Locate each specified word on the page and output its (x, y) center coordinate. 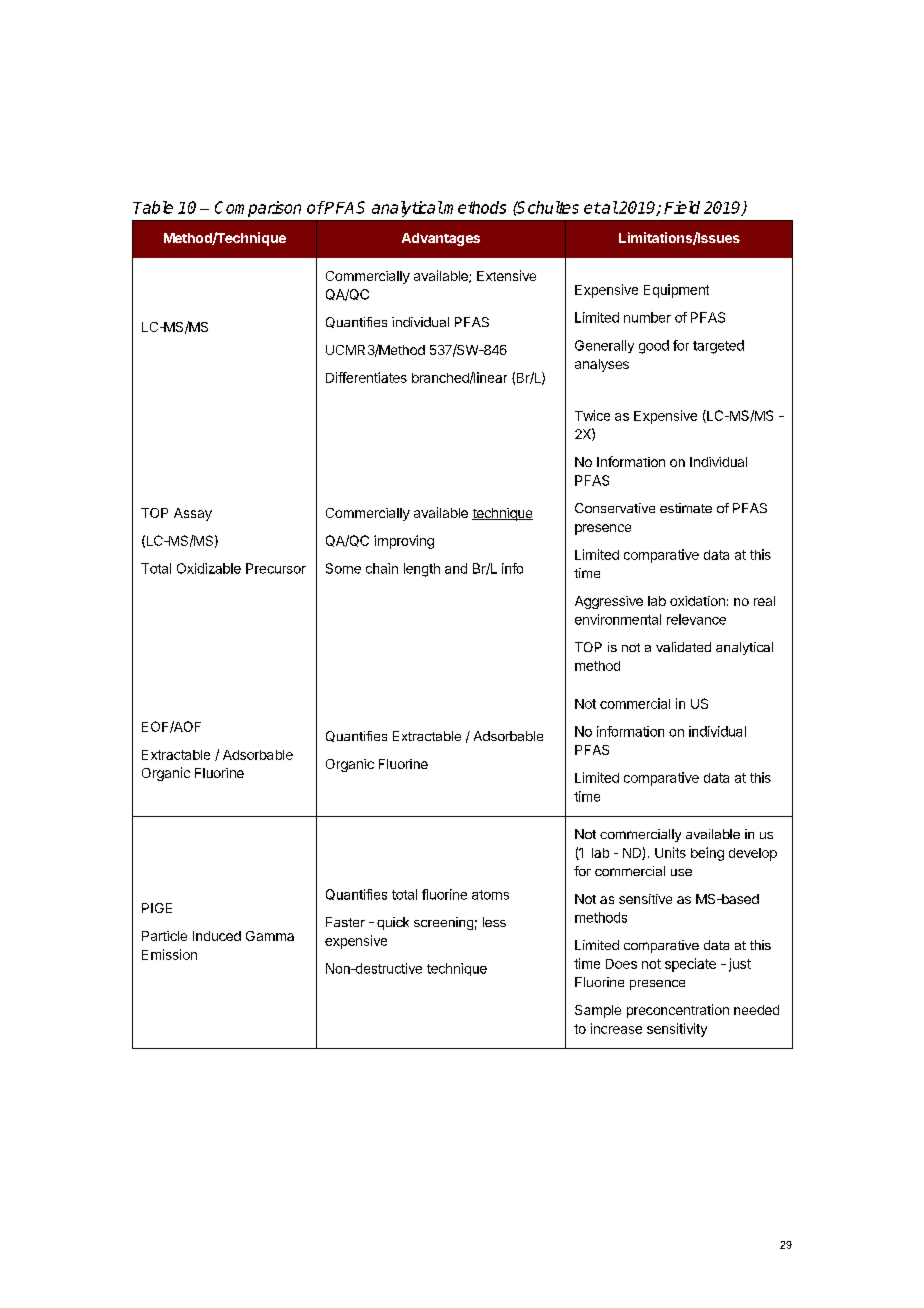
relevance (696, 619)
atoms (490, 895)
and (456, 568)
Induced (217, 936)
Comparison (258, 209)
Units (670, 852)
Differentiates (366, 377)
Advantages (441, 239)
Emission (169, 954)
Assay (193, 514)
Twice (592, 415)
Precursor (276, 568)
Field (682, 207)
